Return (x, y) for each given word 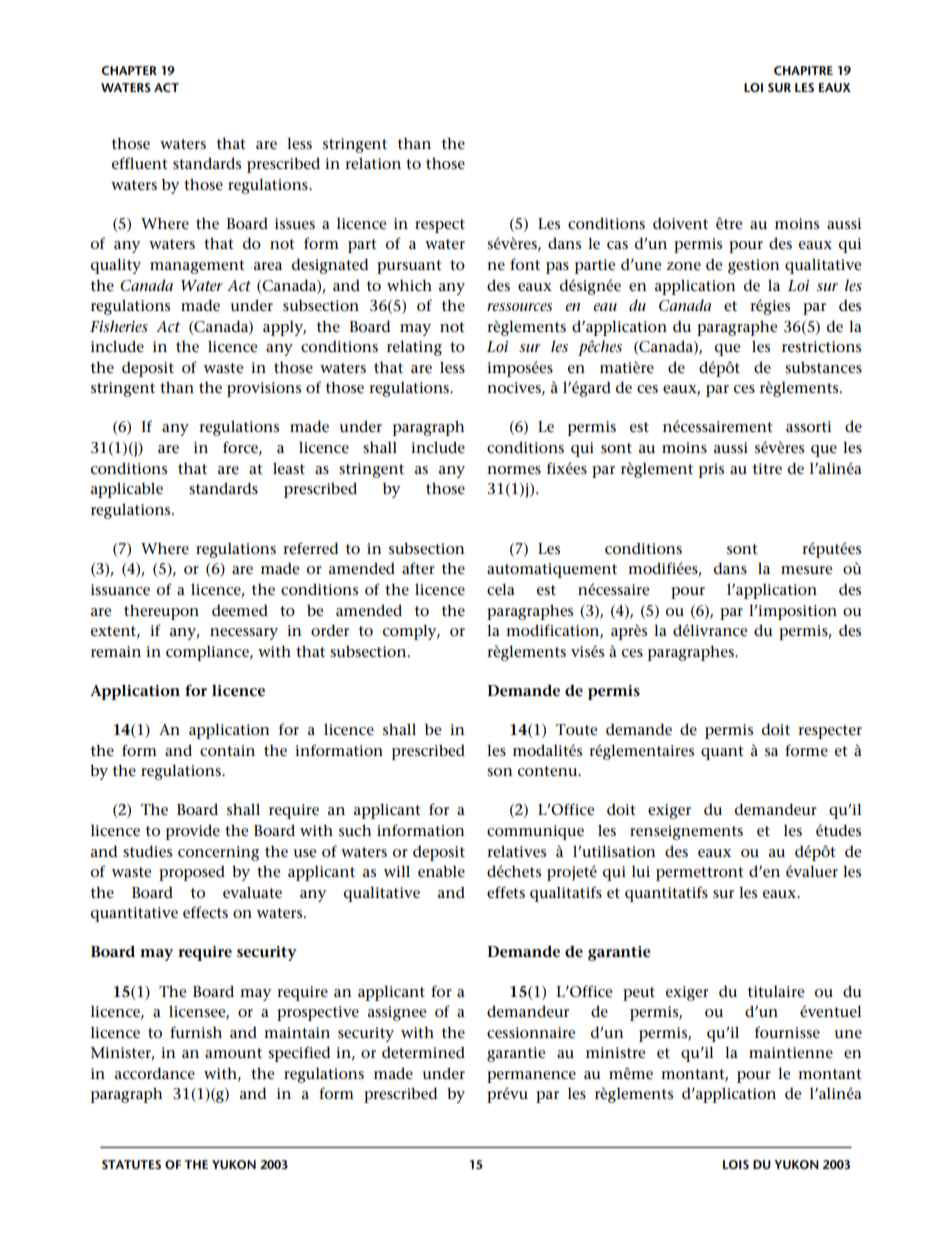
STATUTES (131, 1164)
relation (373, 163)
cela (501, 589)
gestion (754, 266)
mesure (806, 570)
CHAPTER (129, 70)
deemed (240, 611)
